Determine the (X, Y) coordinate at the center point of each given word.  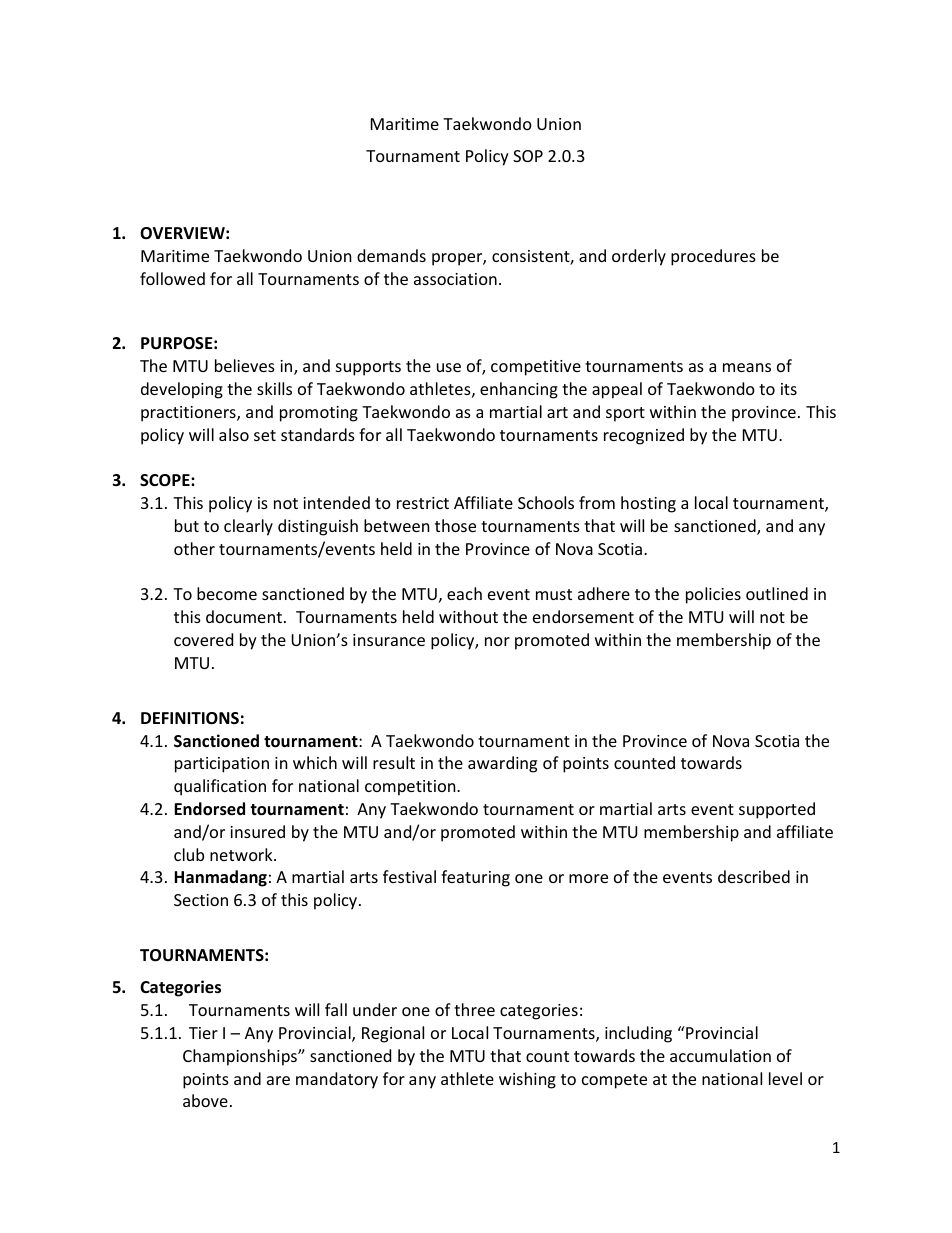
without (468, 616)
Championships (241, 1057)
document (244, 616)
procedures (713, 257)
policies (713, 595)
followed (172, 278)
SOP (528, 156)
